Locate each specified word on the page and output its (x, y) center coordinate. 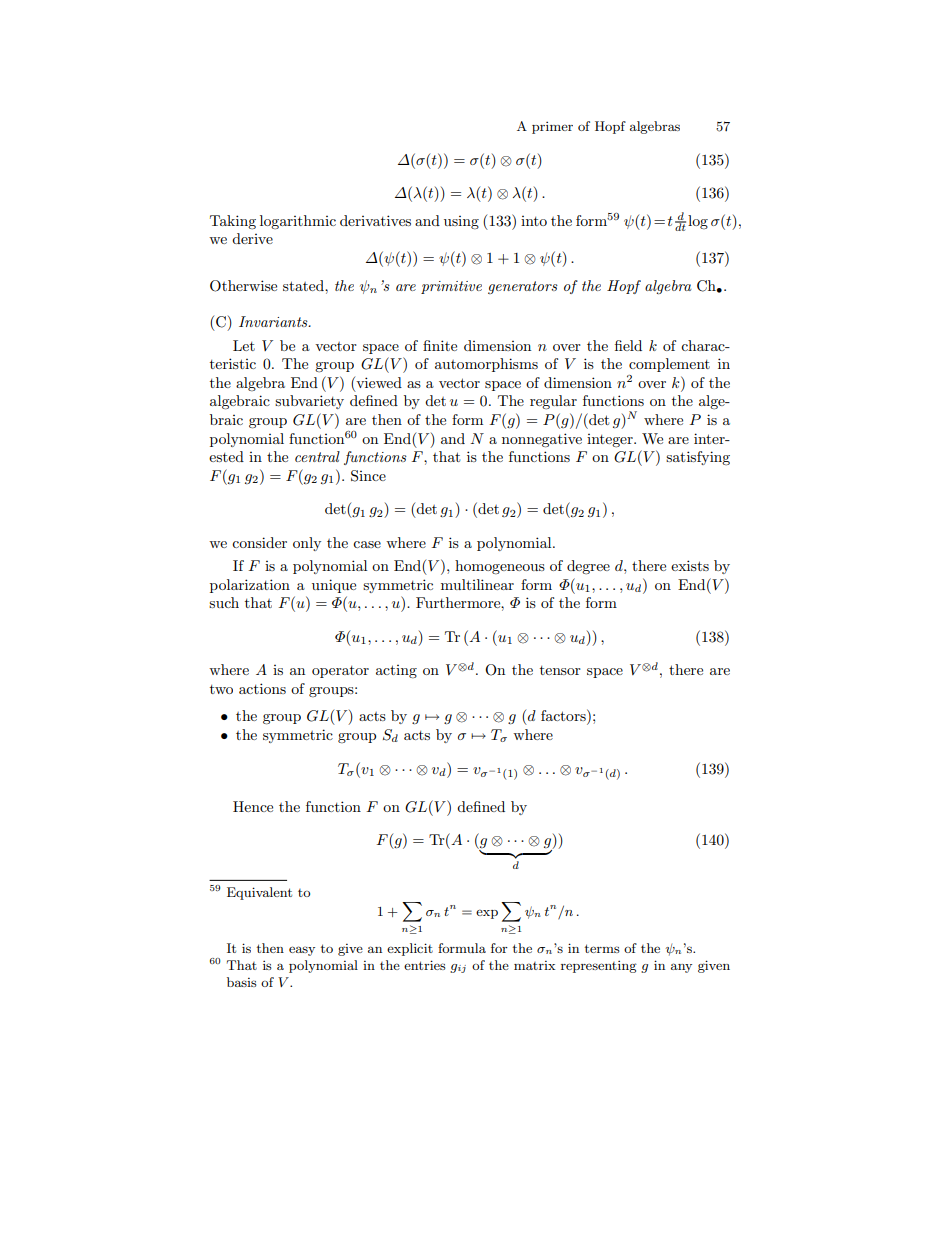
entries (425, 965)
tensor (560, 670)
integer (611, 440)
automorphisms (486, 365)
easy (302, 951)
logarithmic (298, 222)
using (461, 222)
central (317, 456)
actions (262, 688)
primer (552, 127)
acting (396, 671)
